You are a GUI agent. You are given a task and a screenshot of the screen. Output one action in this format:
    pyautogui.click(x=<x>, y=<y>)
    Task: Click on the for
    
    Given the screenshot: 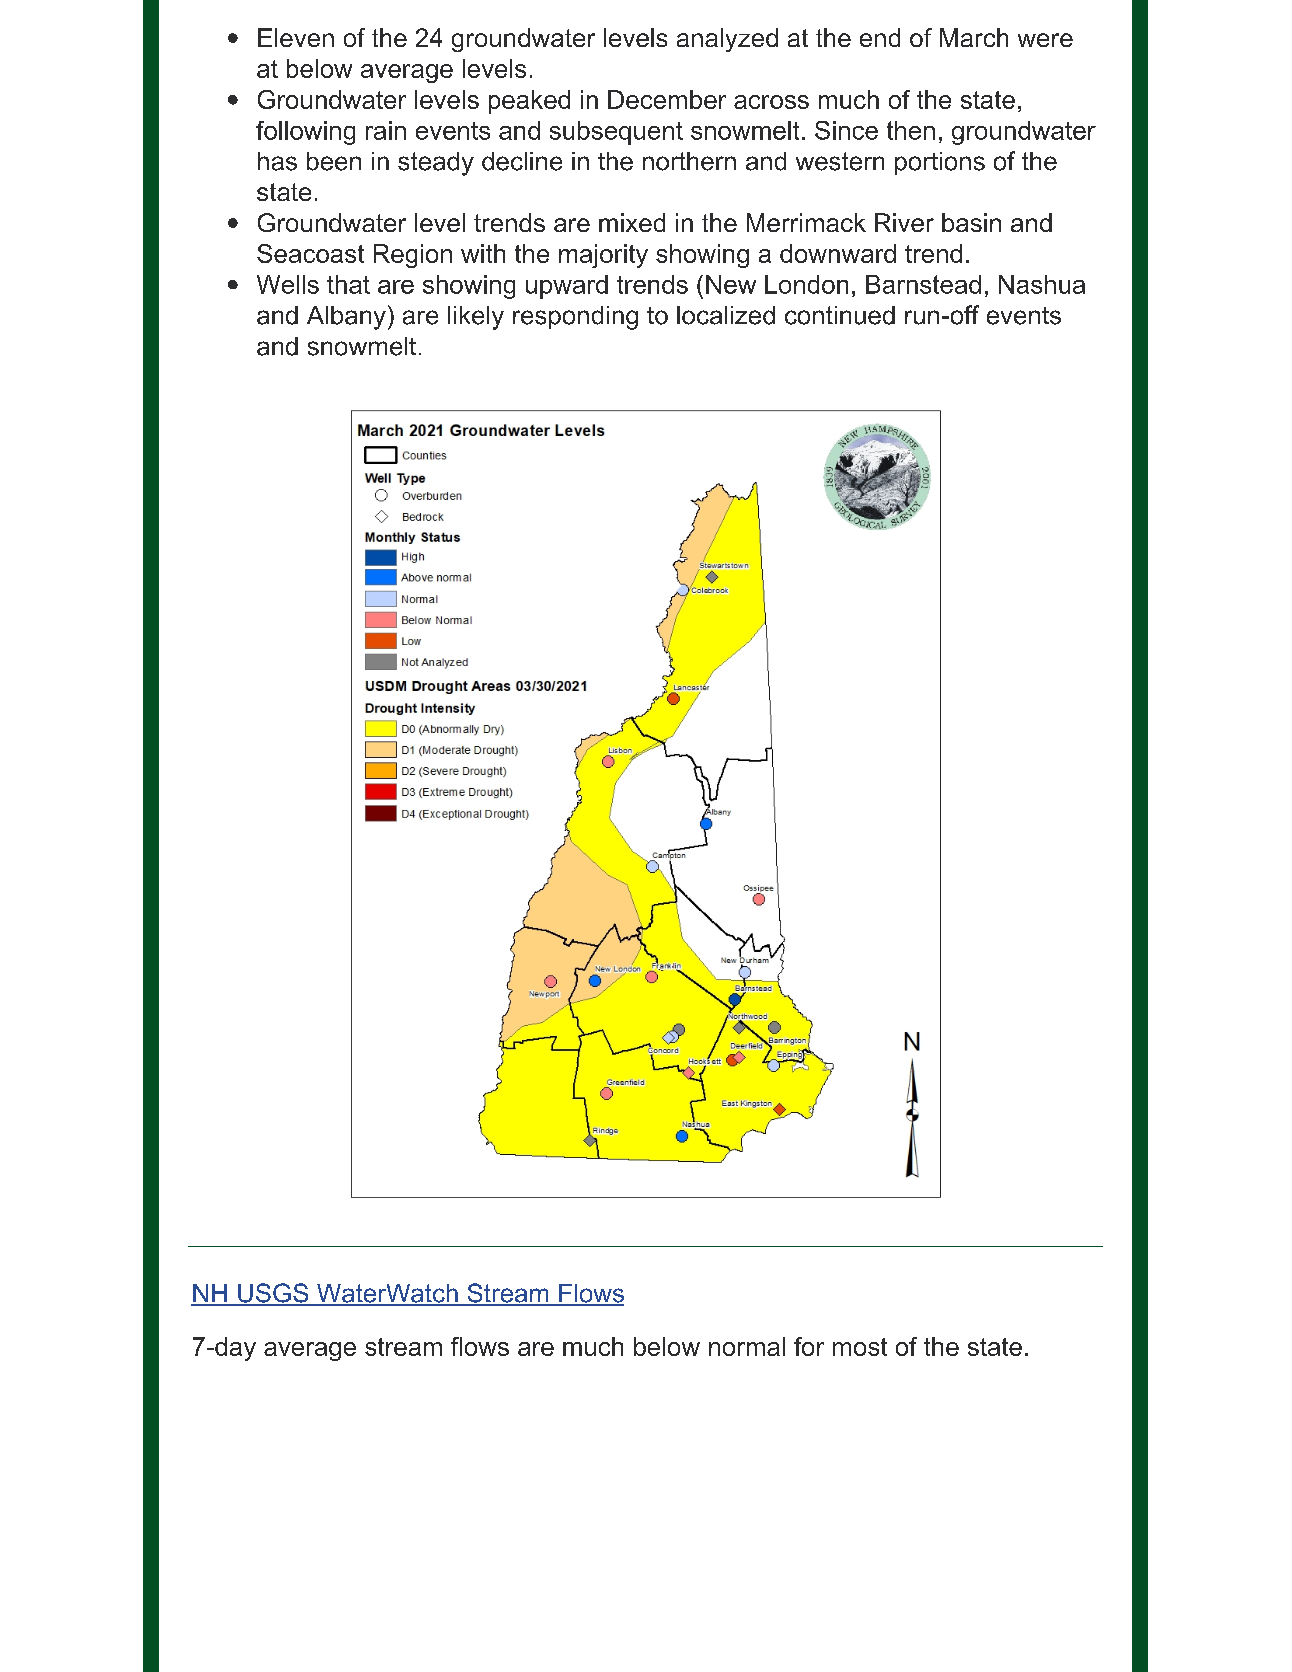 What is the action you would take?
    pyautogui.click(x=809, y=1346)
